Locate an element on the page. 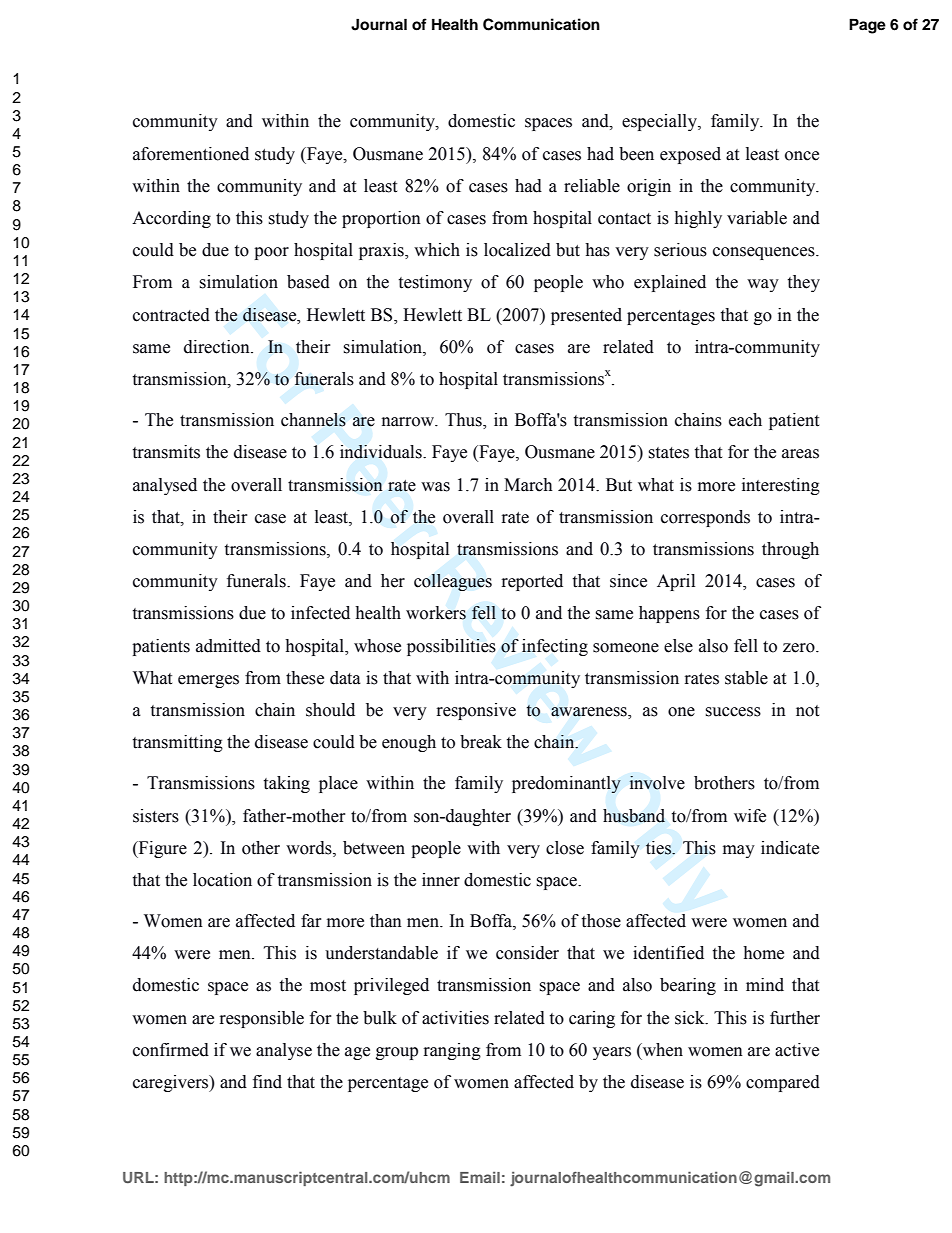  zero is located at coordinates (800, 648).
